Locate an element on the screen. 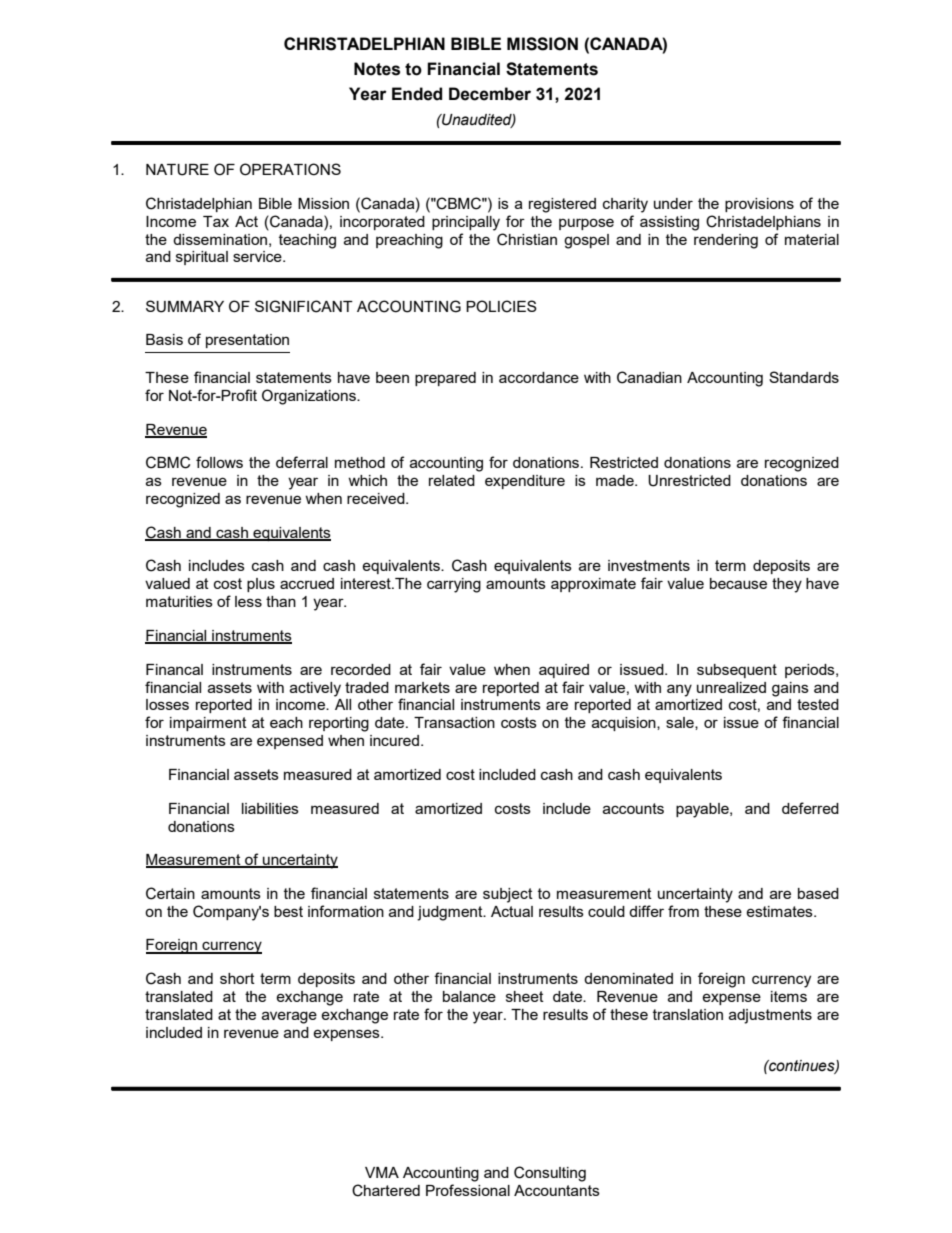 The image size is (952, 1233). Professional is located at coordinates (468, 1190).
